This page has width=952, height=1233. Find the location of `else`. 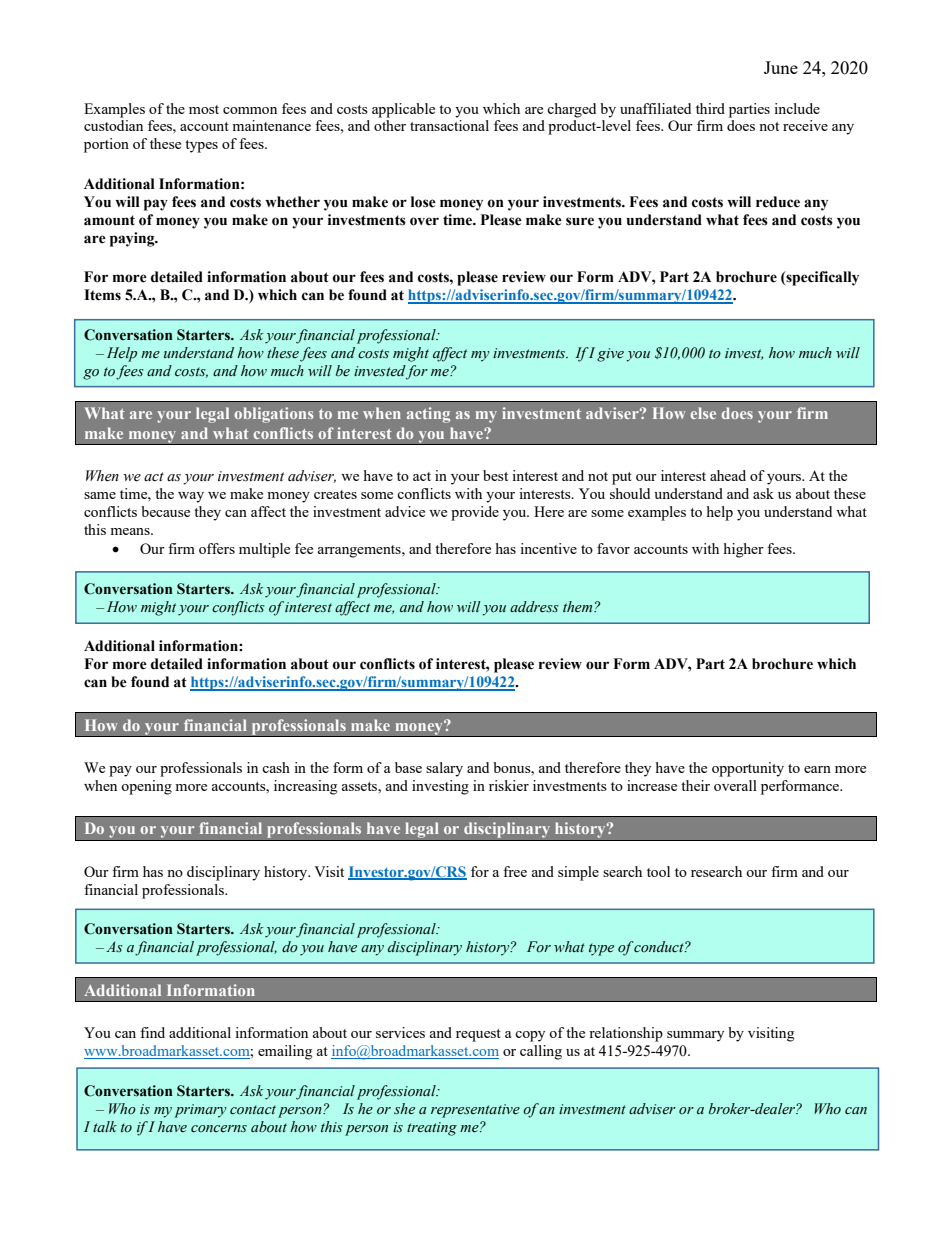

else is located at coordinates (703, 413).
